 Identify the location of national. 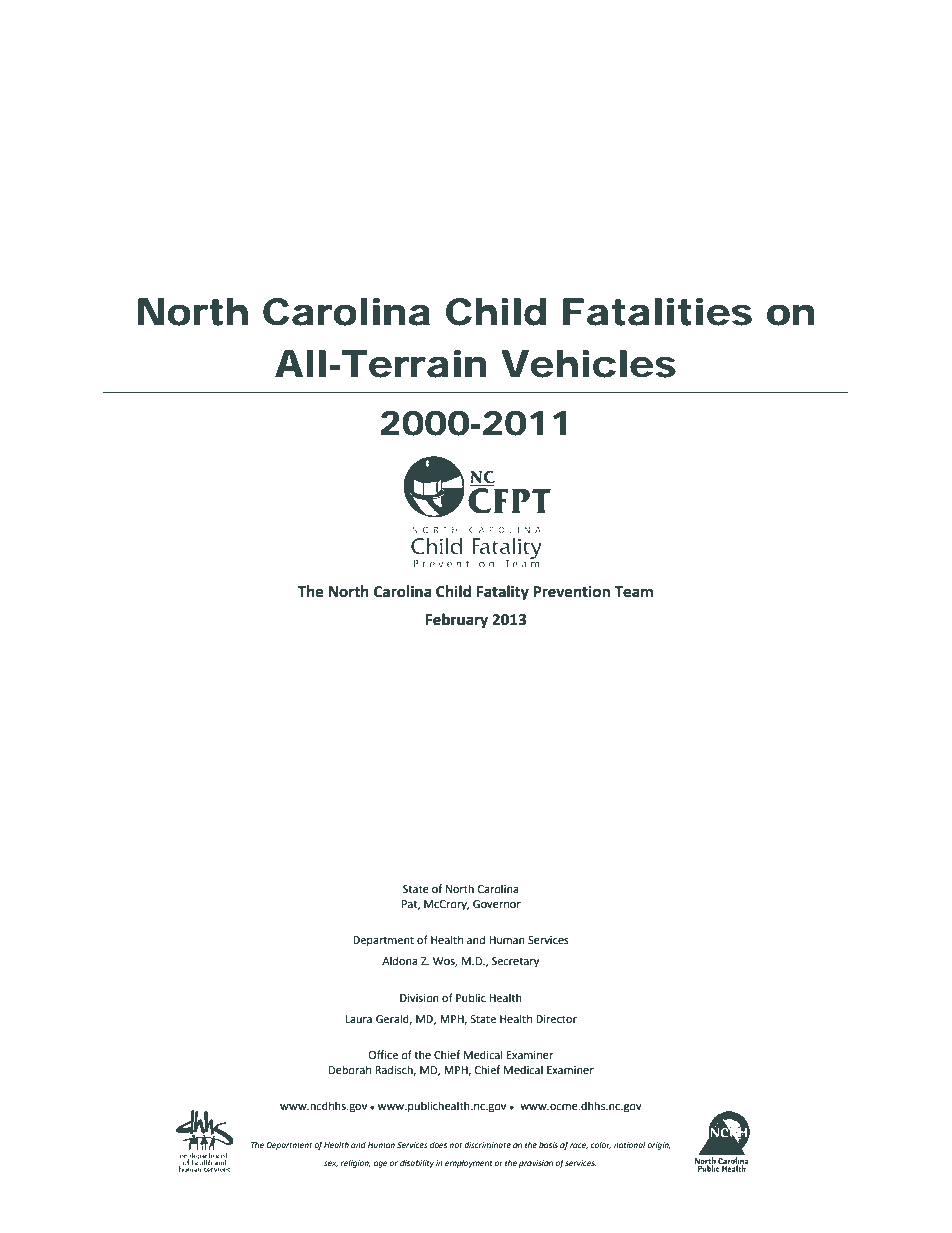
(630, 1145).
